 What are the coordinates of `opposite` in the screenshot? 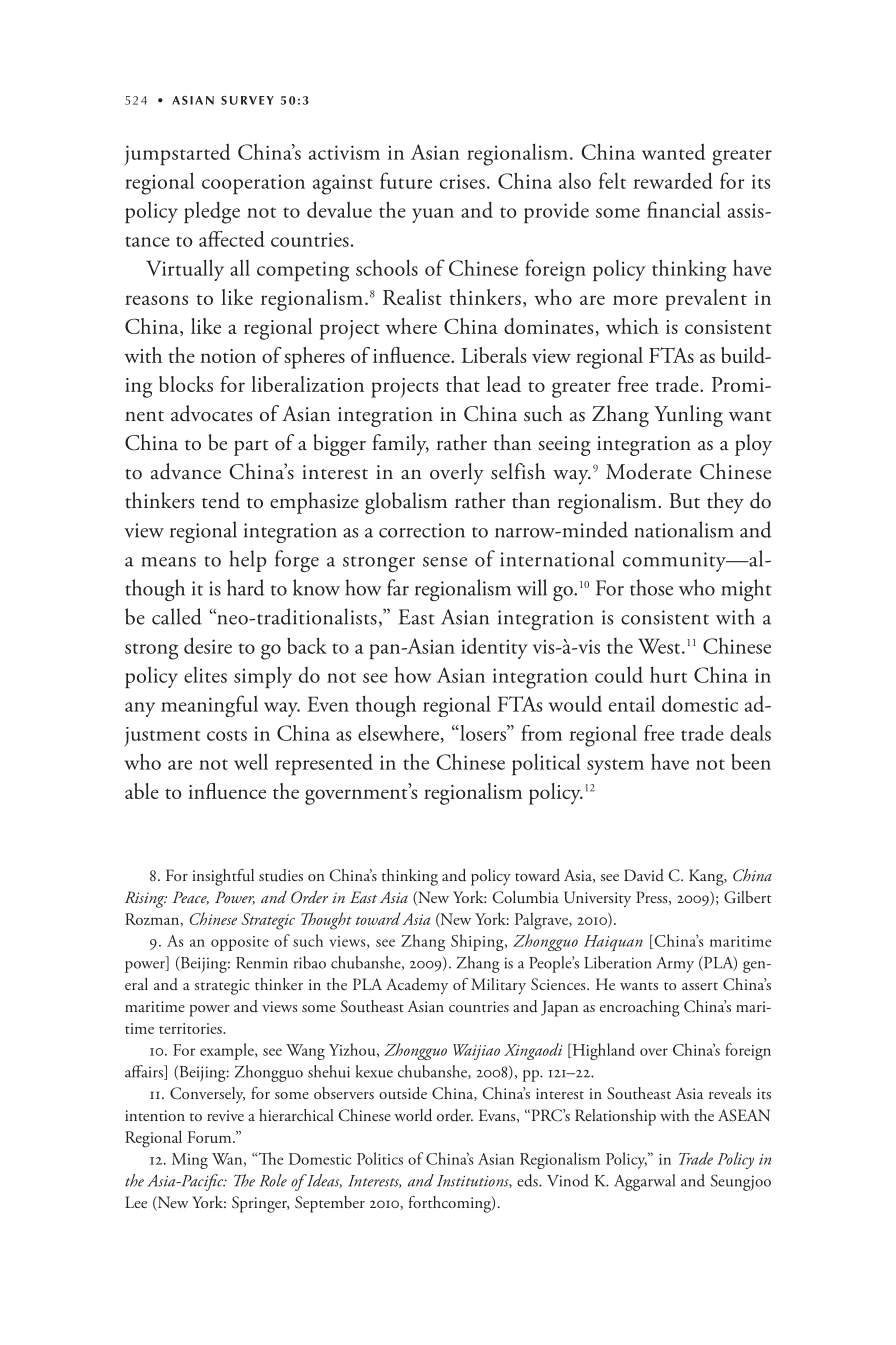 It's located at (240, 943).
